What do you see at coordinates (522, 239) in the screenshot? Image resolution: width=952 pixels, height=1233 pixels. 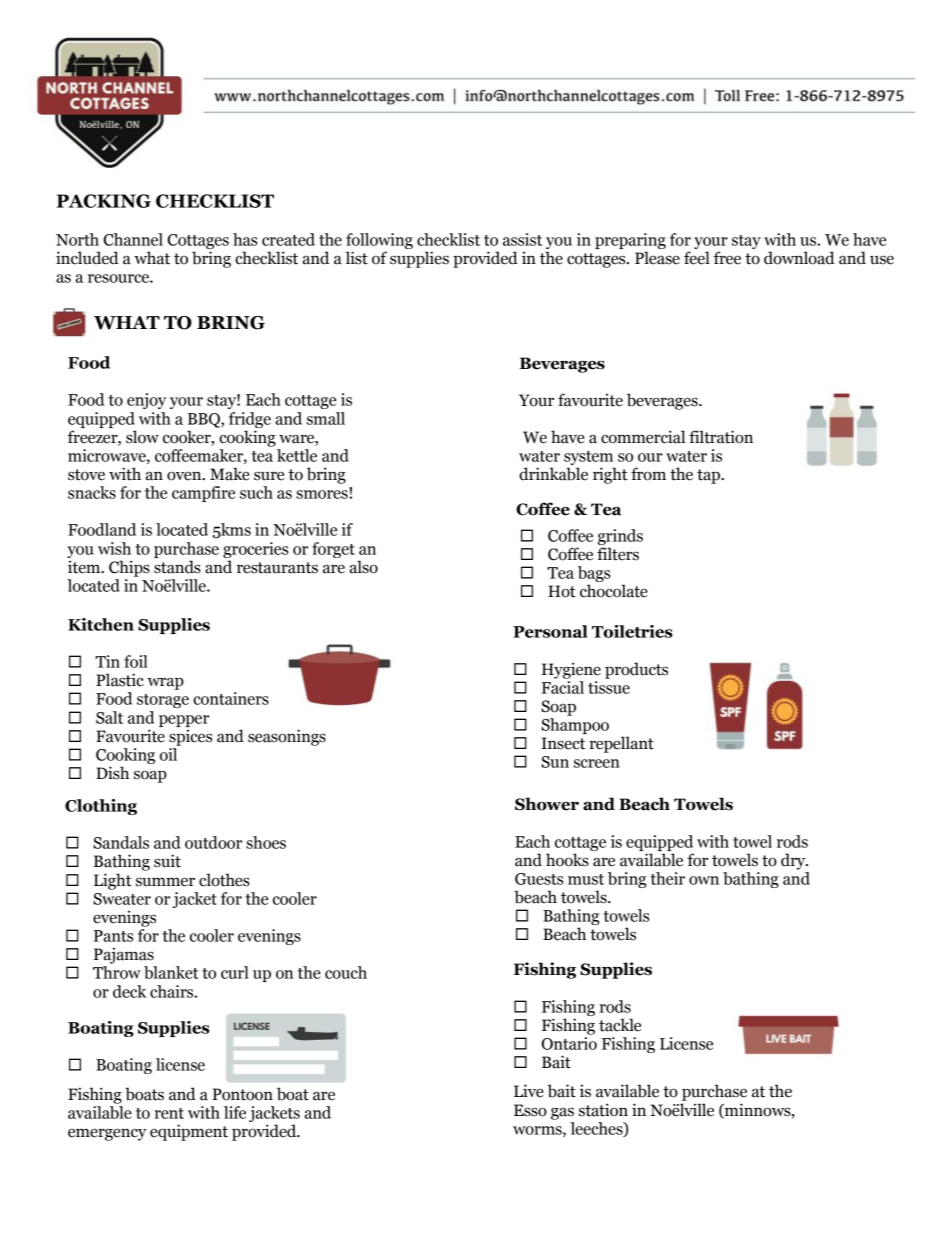 I see `assist` at bounding box center [522, 239].
